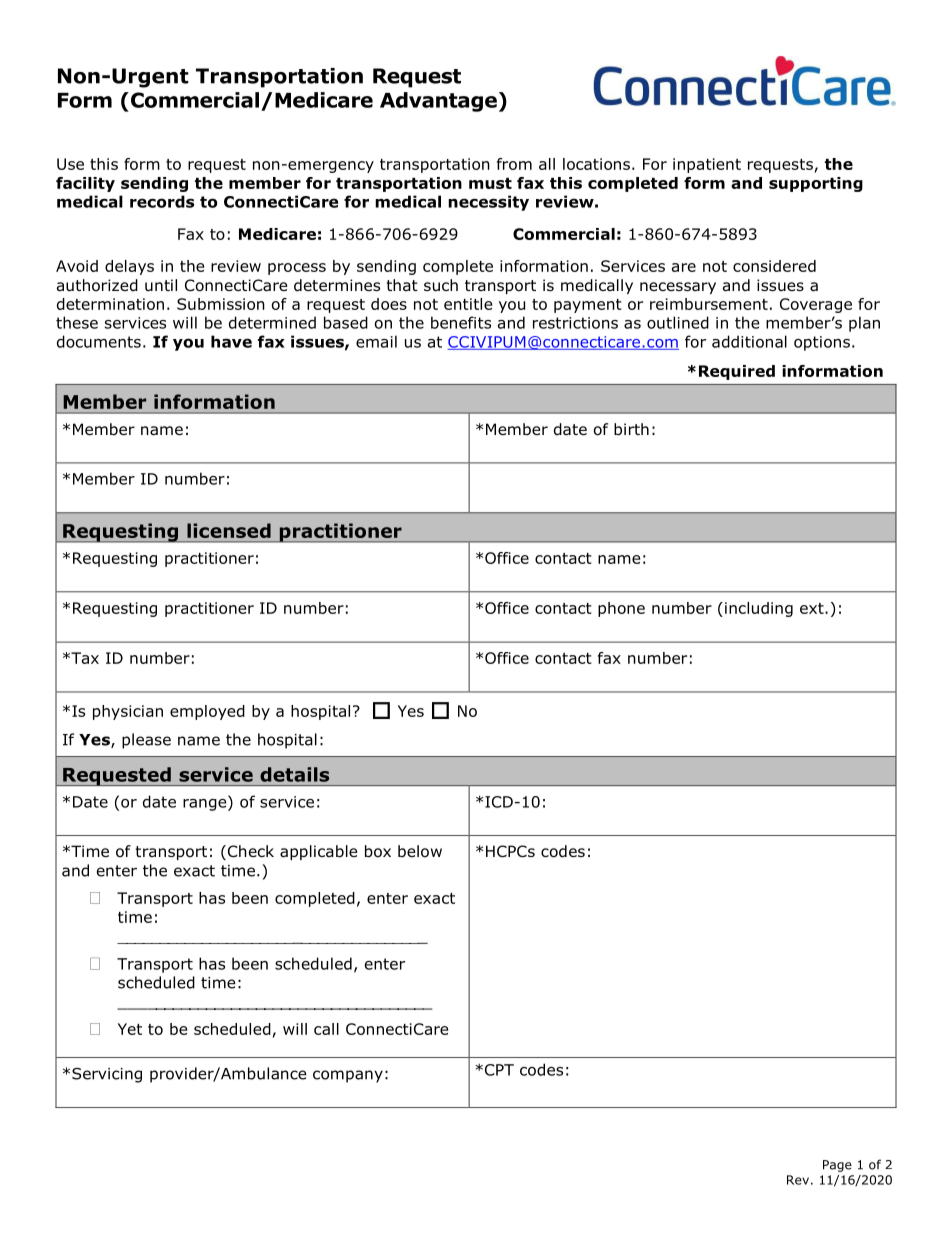 The width and height of the document is (952, 1233). I want to click on company, so click(348, 1076).
